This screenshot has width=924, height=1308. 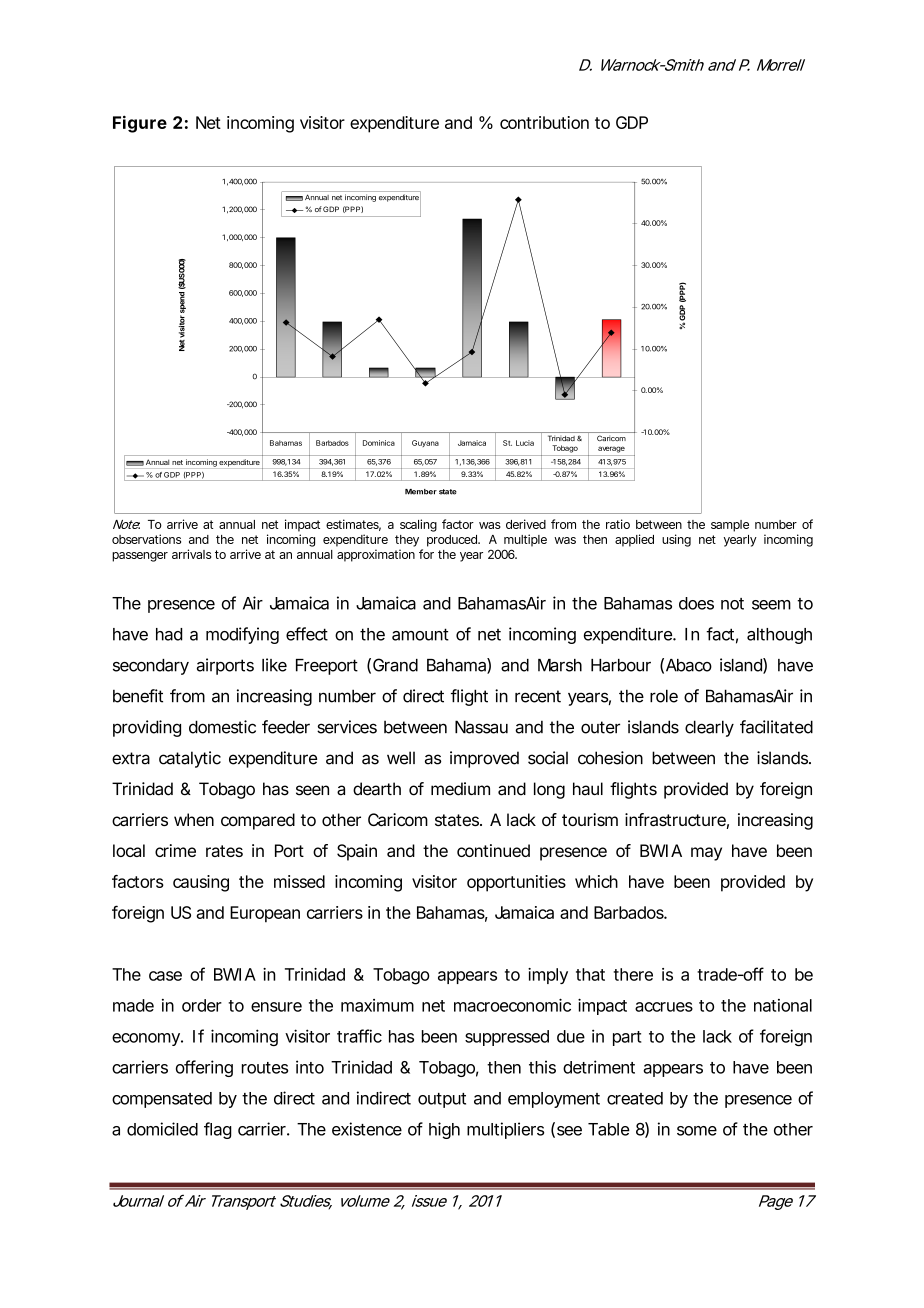 What do you see at coordinates (140, 124) in the screenshot?
I see `Figure` at bounding box center [140, 124].
